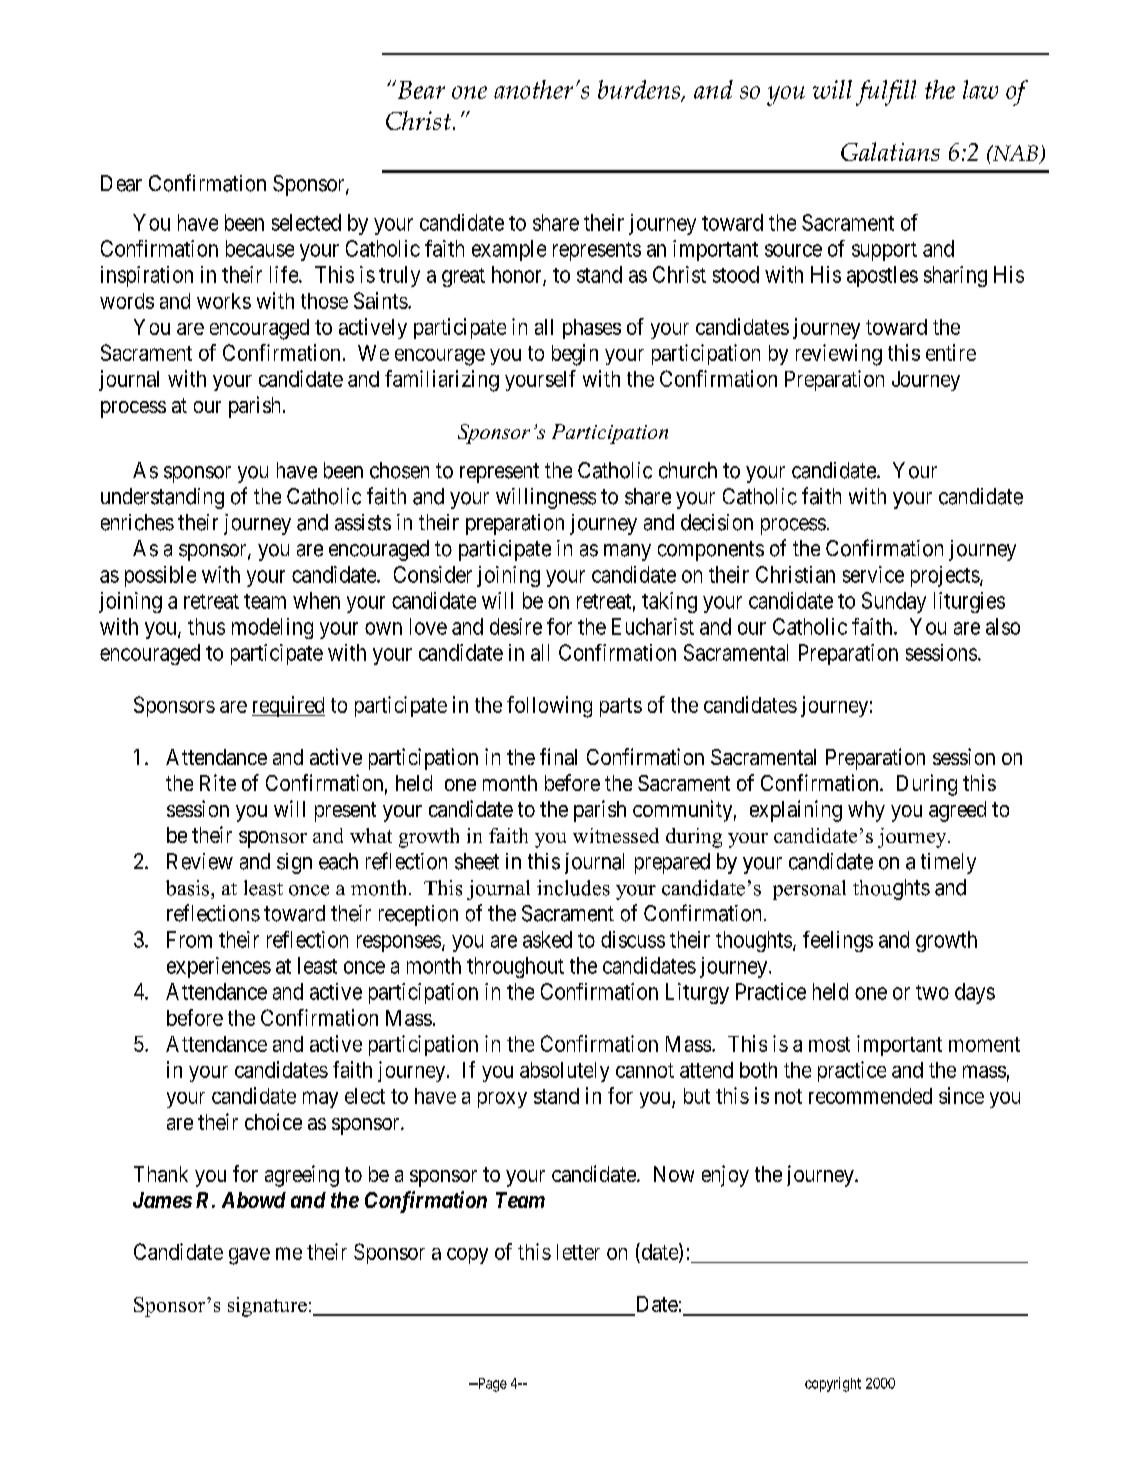  I want to click on why, so click(866, 811).
